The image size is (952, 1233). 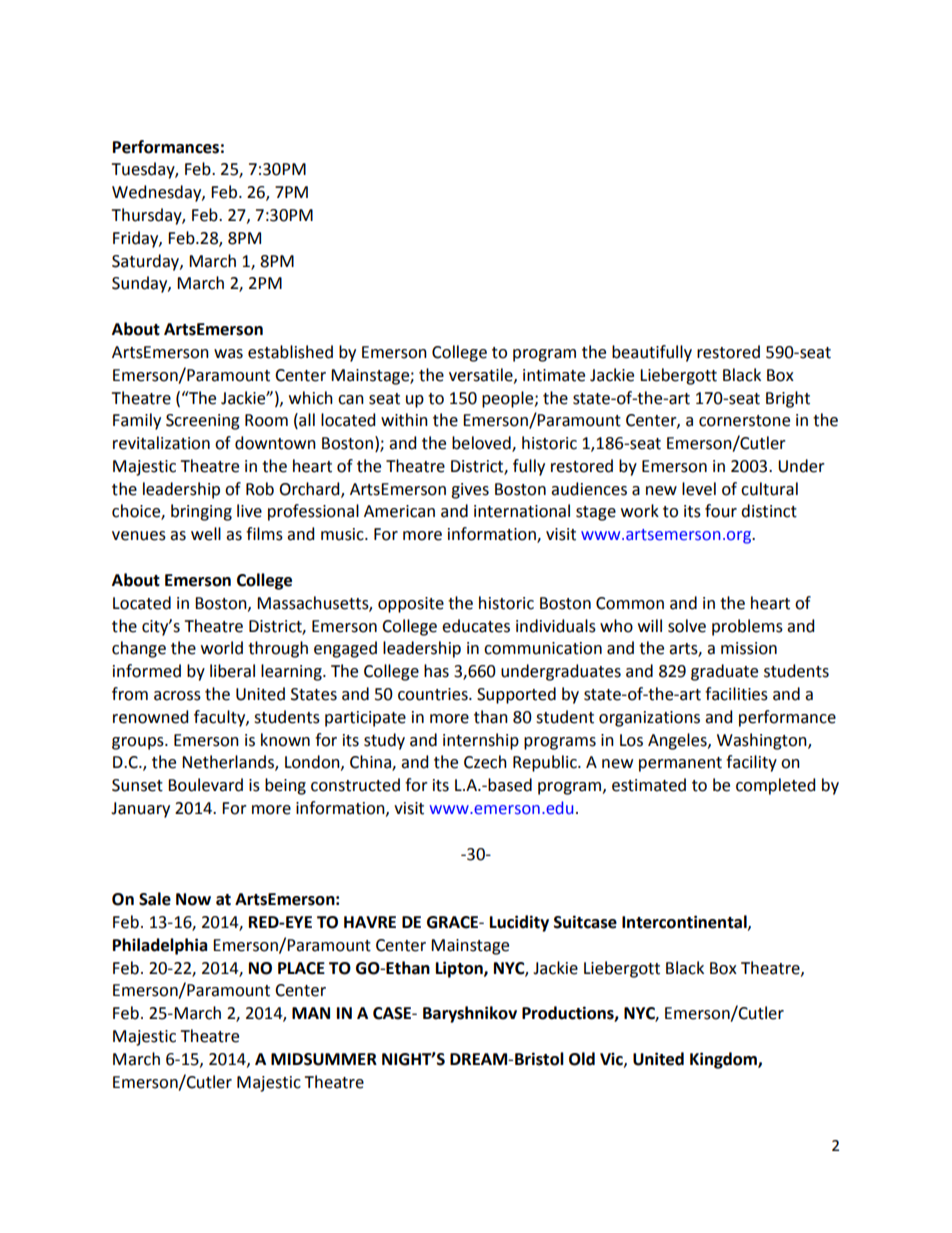 What do you see at coordinates (290, 352) in the screenshot?
I see `established` at bounding box center [290, 352].
